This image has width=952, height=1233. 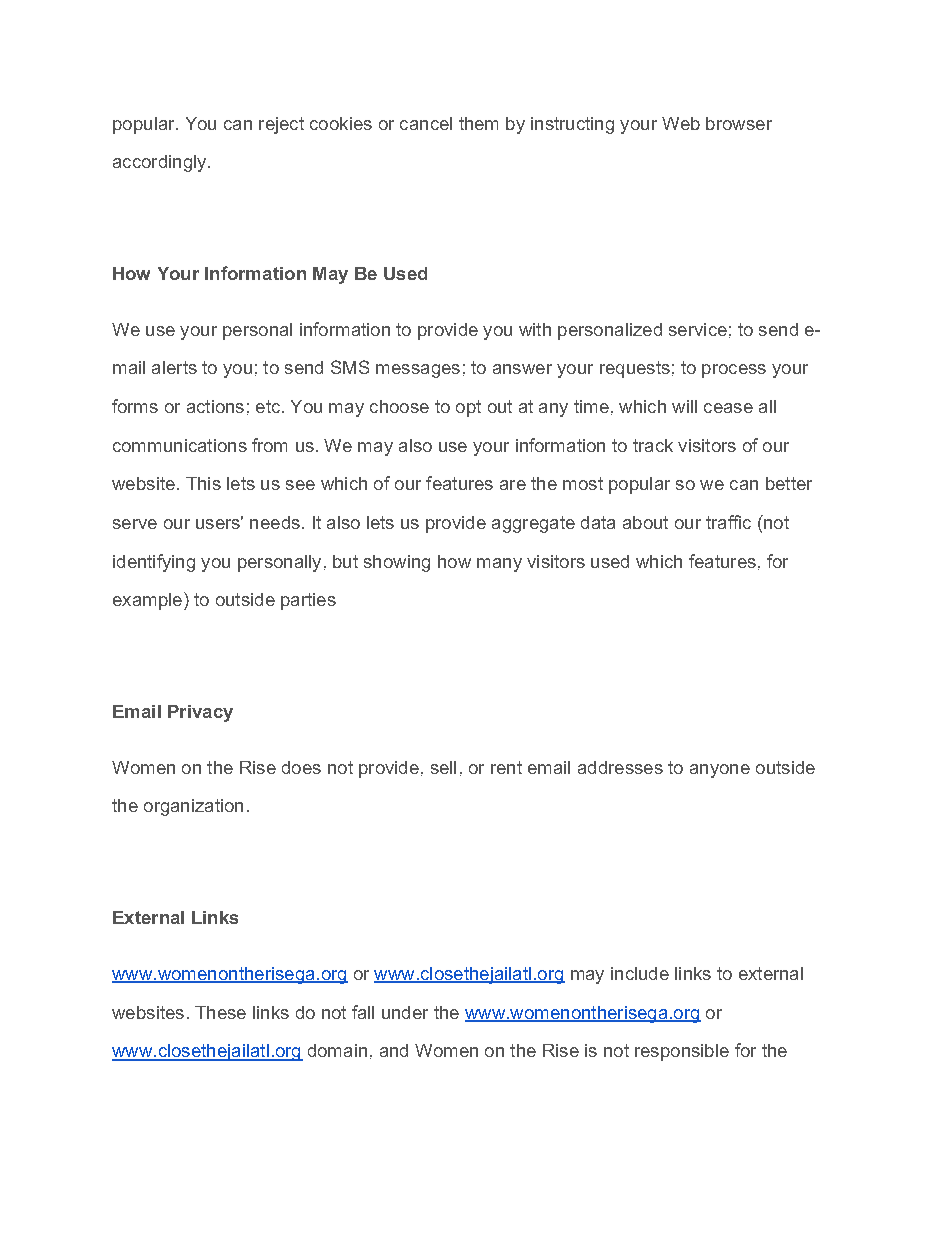 I want to click on Privacy, so click(x=200, y=713).
